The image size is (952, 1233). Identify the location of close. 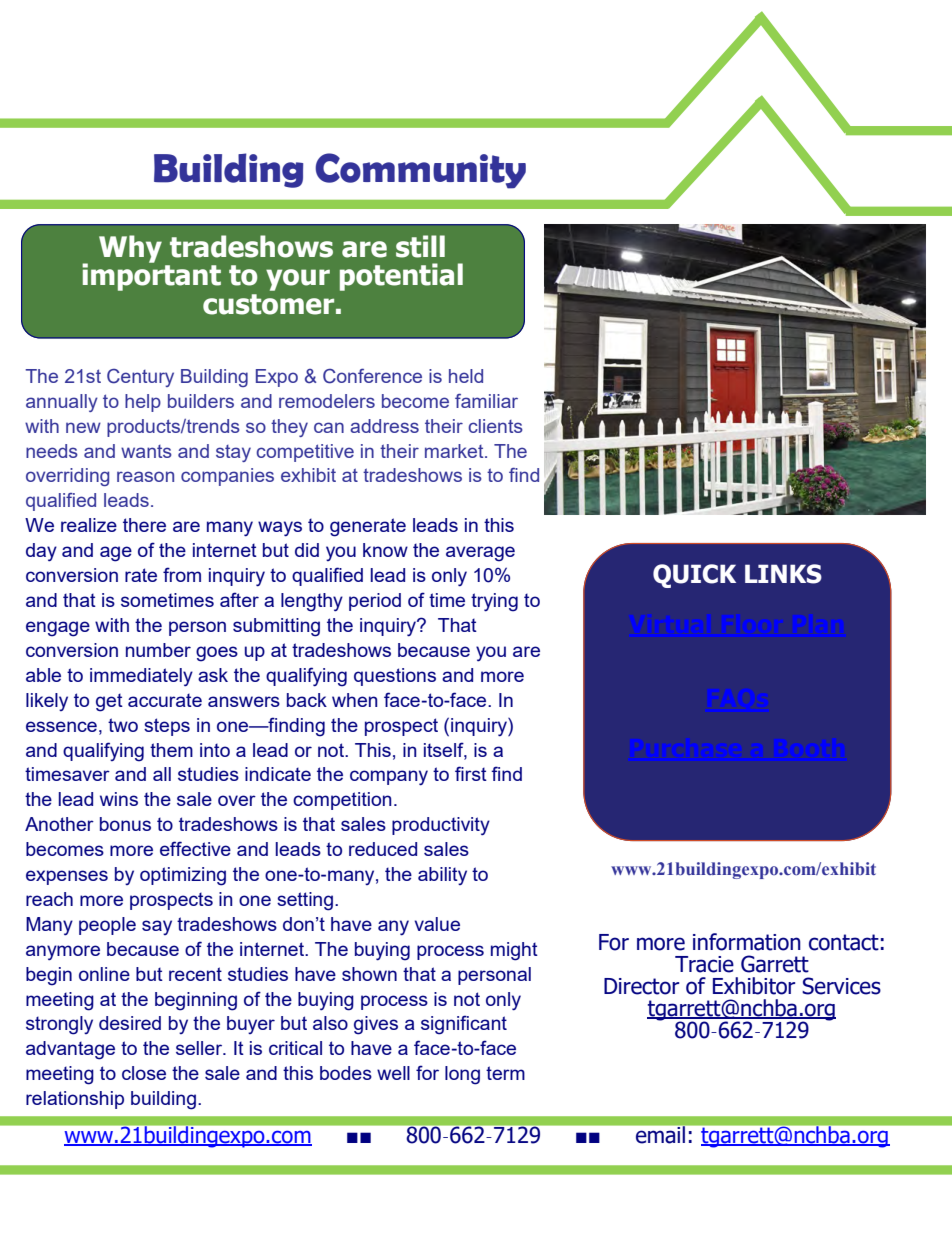
(144, 1073).
